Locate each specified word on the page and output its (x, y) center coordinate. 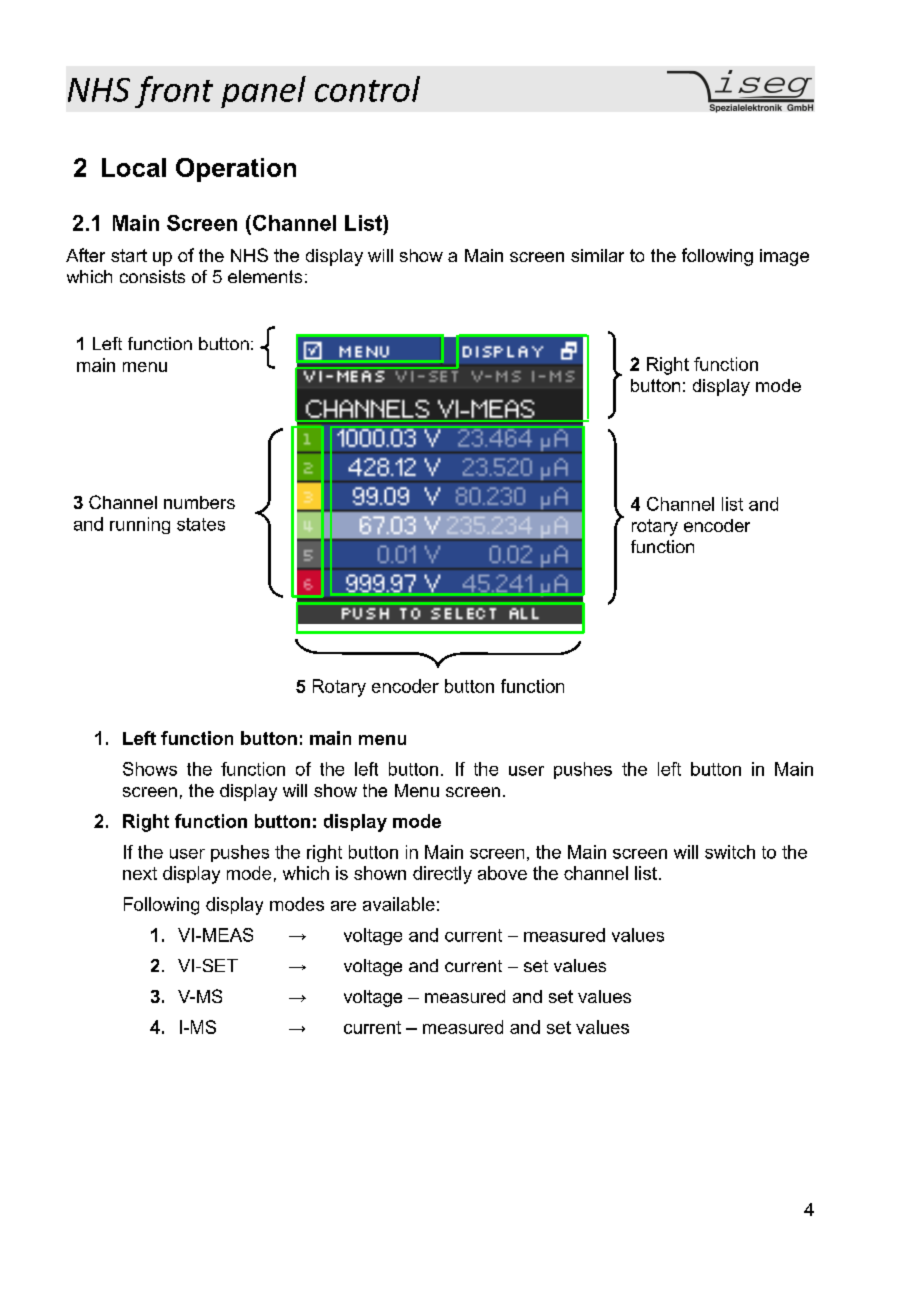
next (140, 873)
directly (442, 875)
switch (730, 852)
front (174, 92)
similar (597, 255)
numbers (199, 502)
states (201, 524)
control (367, 89)
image (784, 257)
